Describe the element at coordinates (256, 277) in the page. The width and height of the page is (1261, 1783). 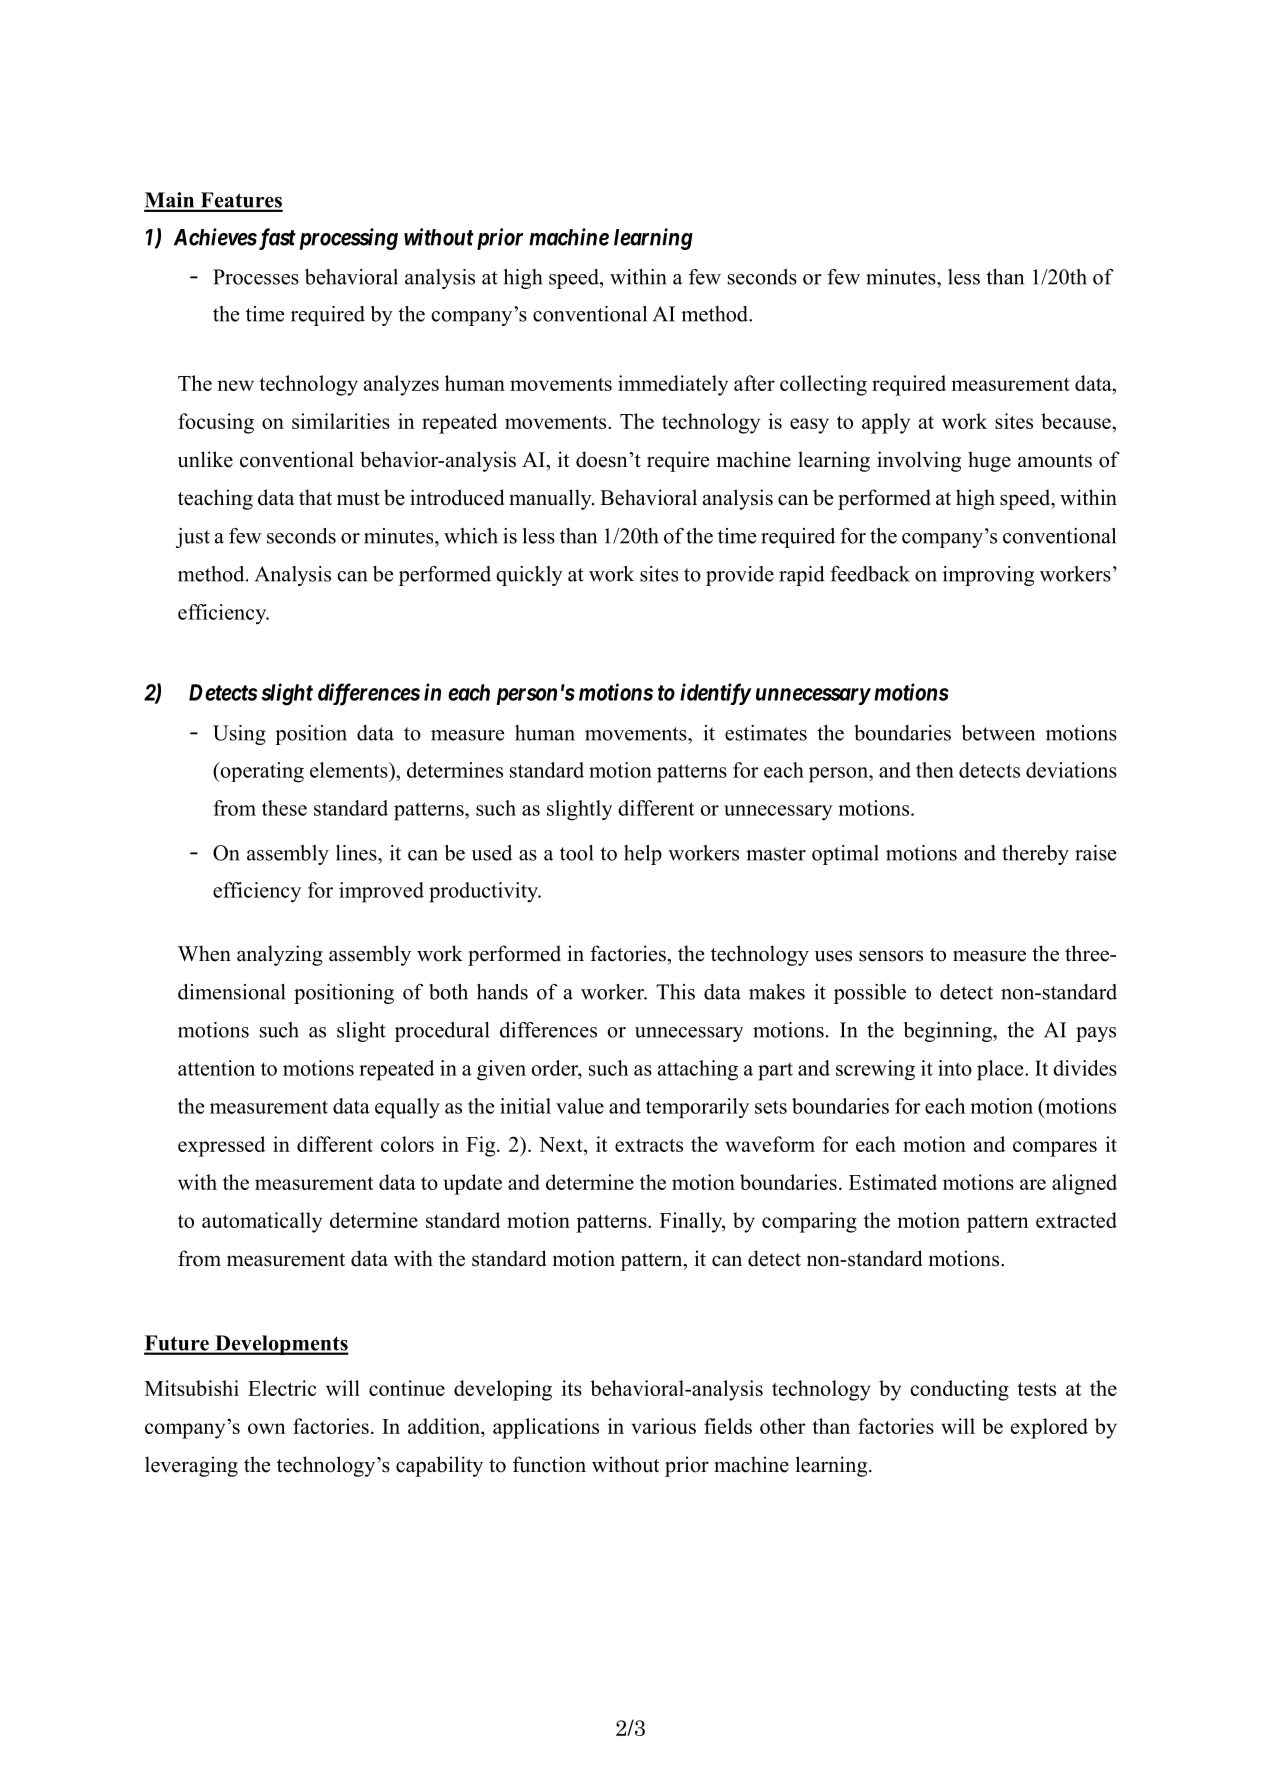
I see `Processes` at that location.
